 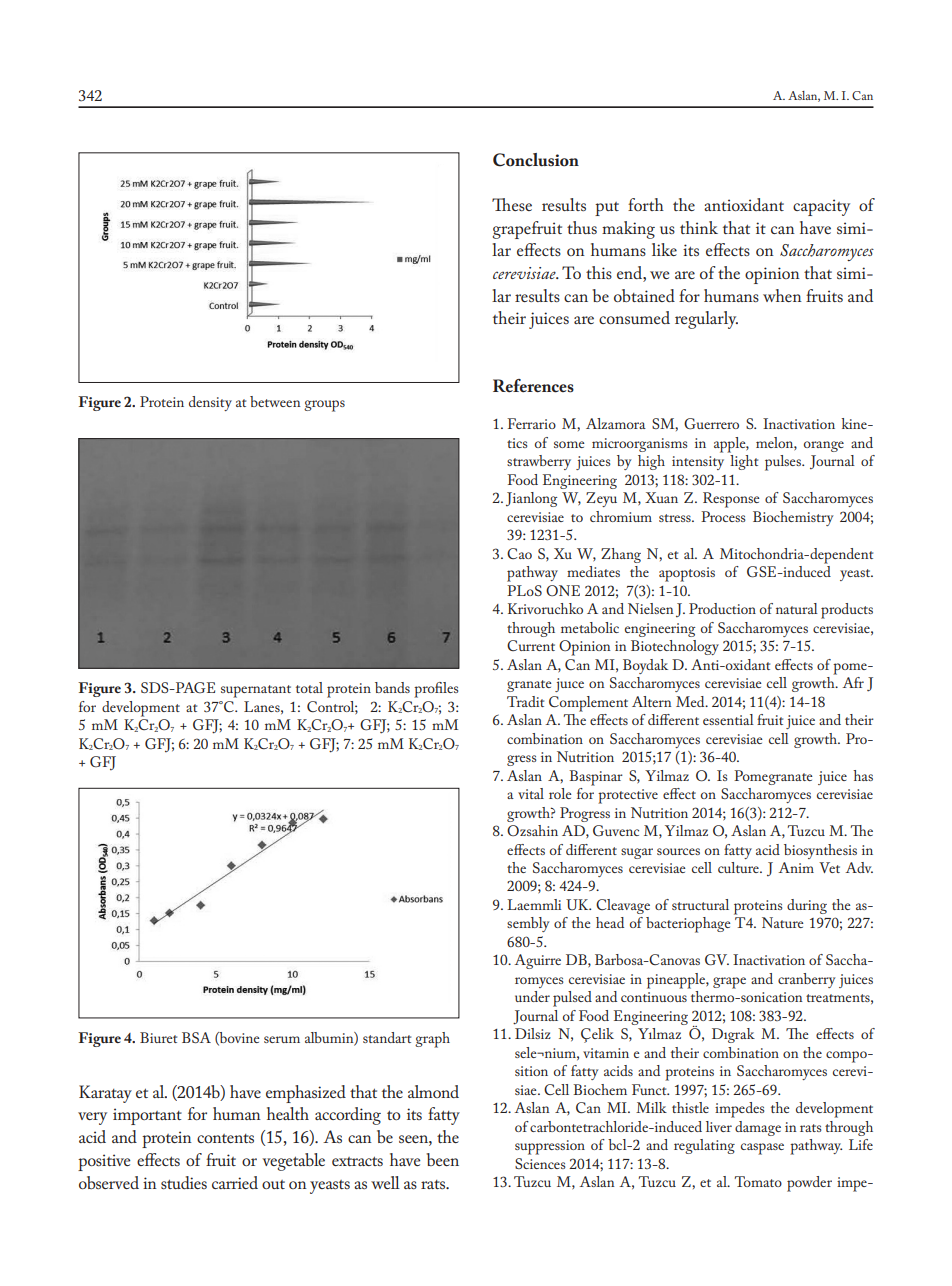 What do you see at coordinates (533, 386) in the screenshot?
I see `References` at bounding box center [533, 386].
